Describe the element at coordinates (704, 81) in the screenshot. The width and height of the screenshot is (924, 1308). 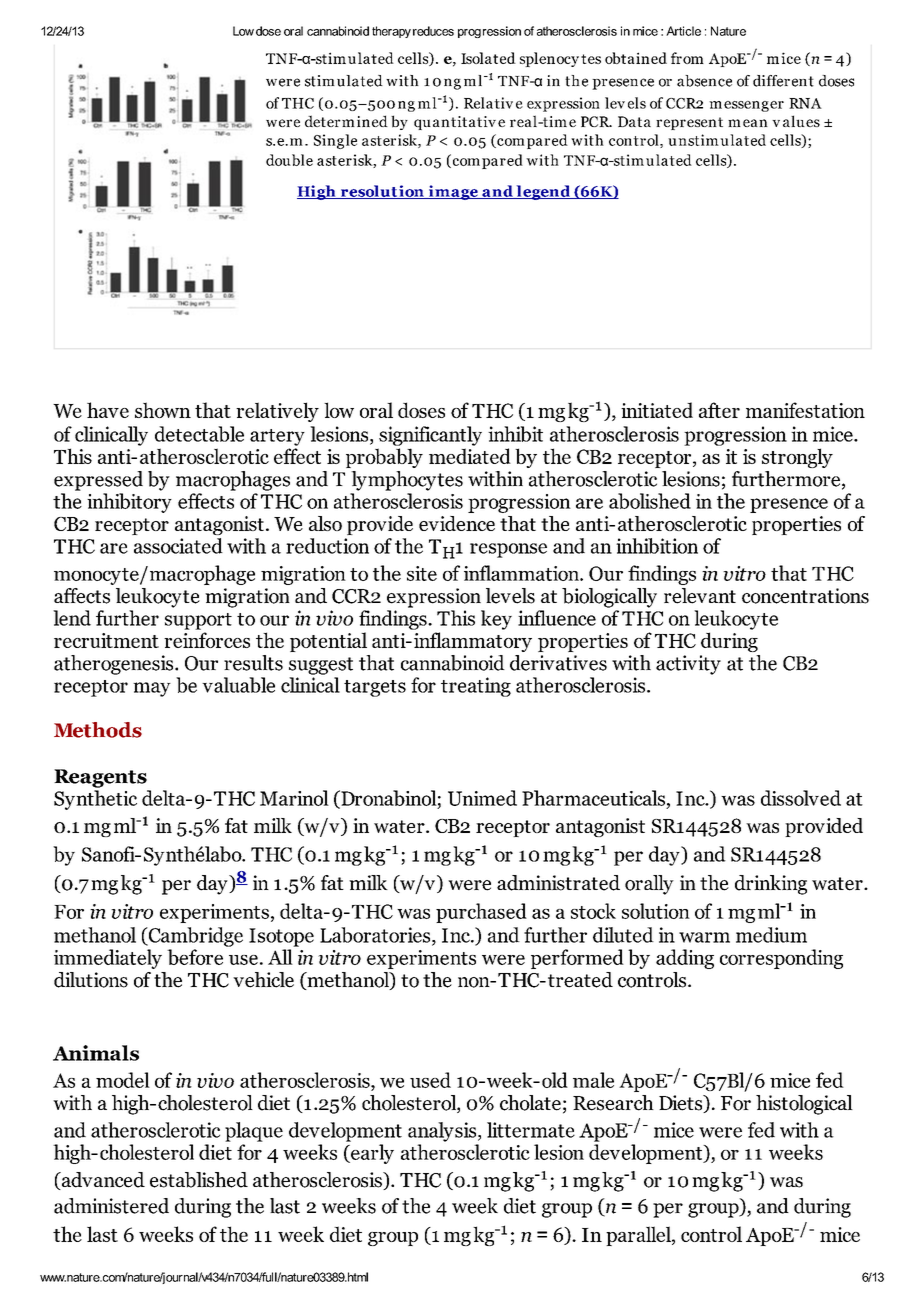
I see `absence` at that location.
